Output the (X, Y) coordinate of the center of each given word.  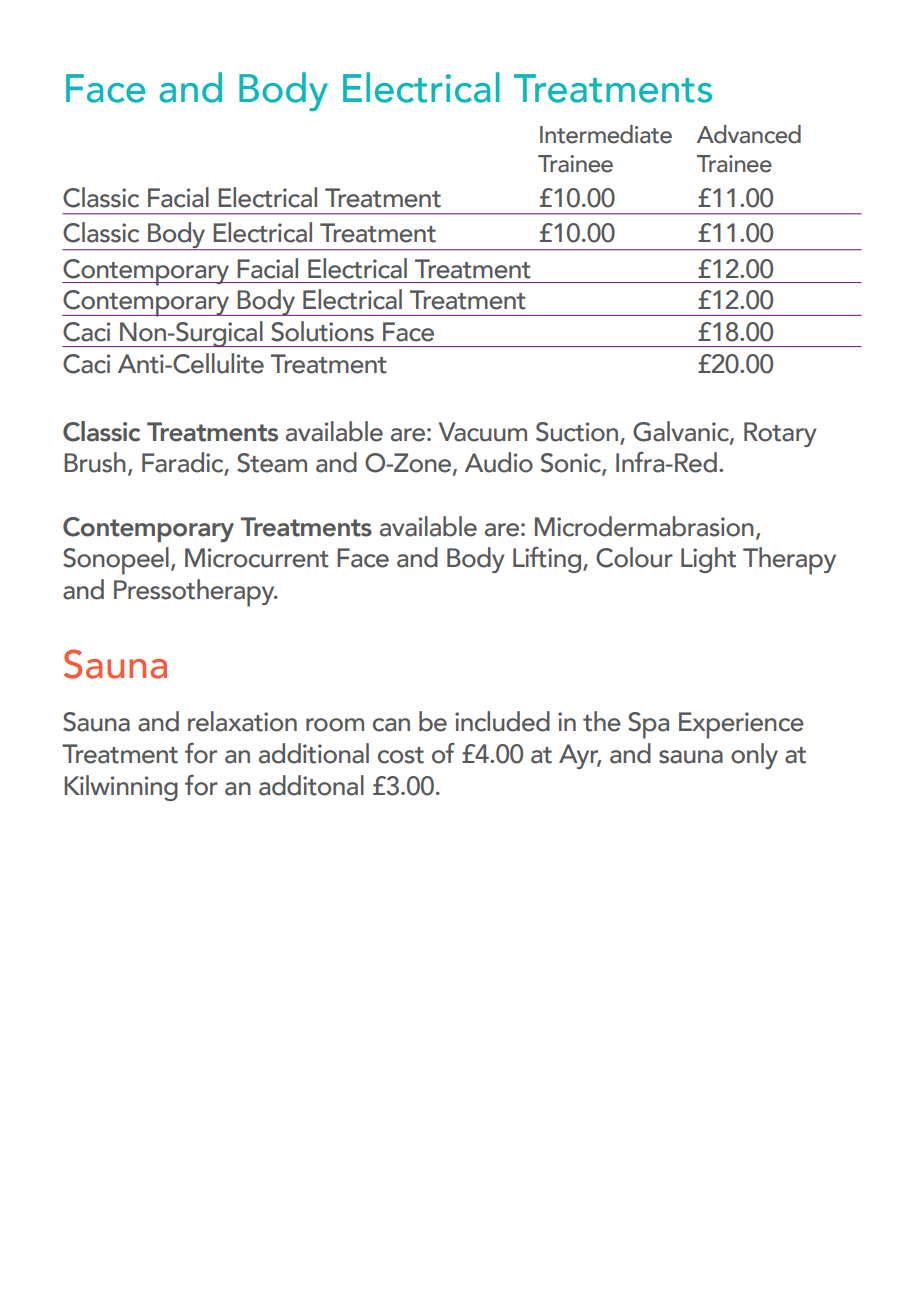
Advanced (749, 134)
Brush (95, 462)
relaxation (242, 721)
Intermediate (606, 134)
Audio (499, 462)
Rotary (780, 434)
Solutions (322, 331)
